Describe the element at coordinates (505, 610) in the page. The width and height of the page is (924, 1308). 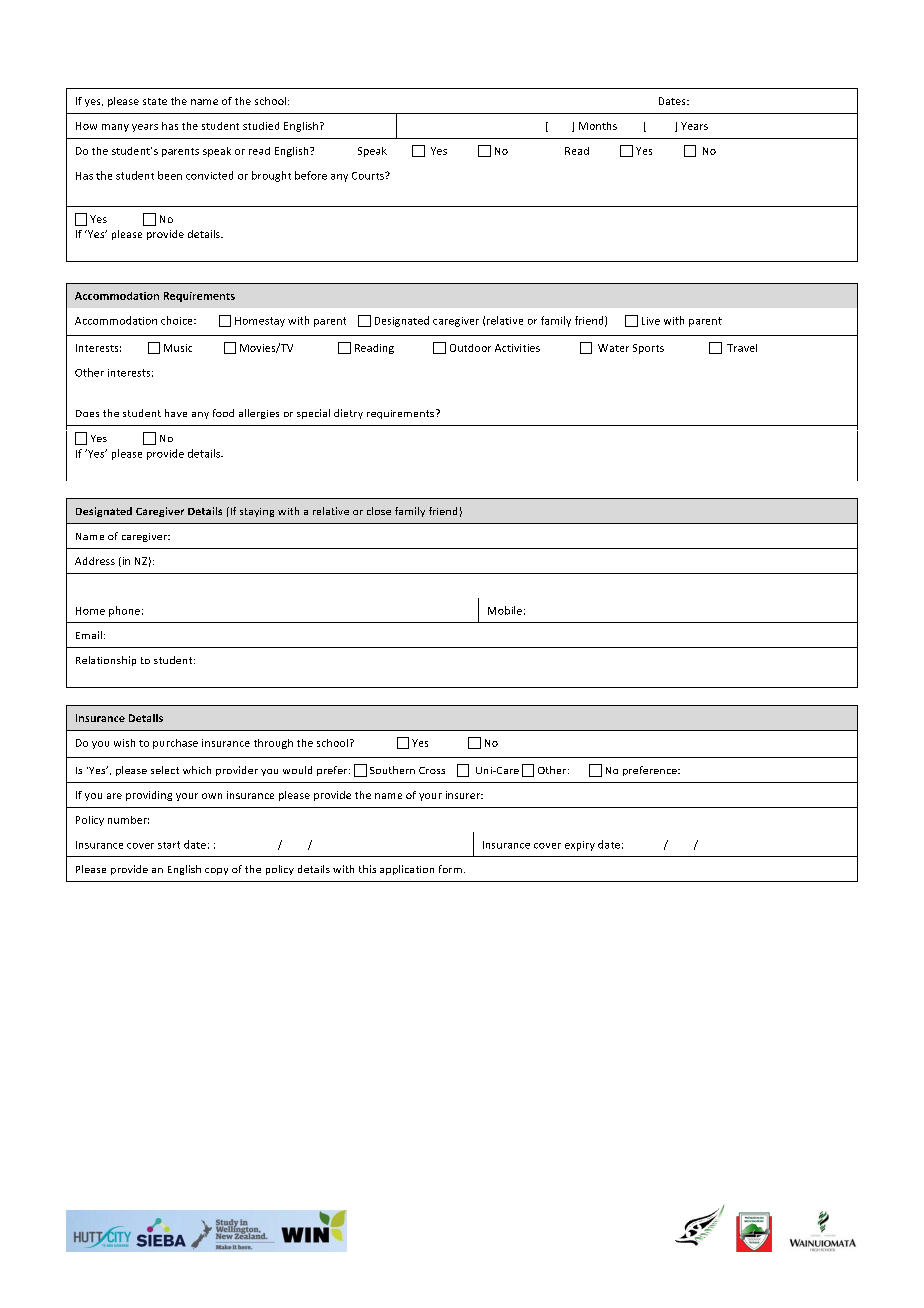
I see `Mobile` at that location.
